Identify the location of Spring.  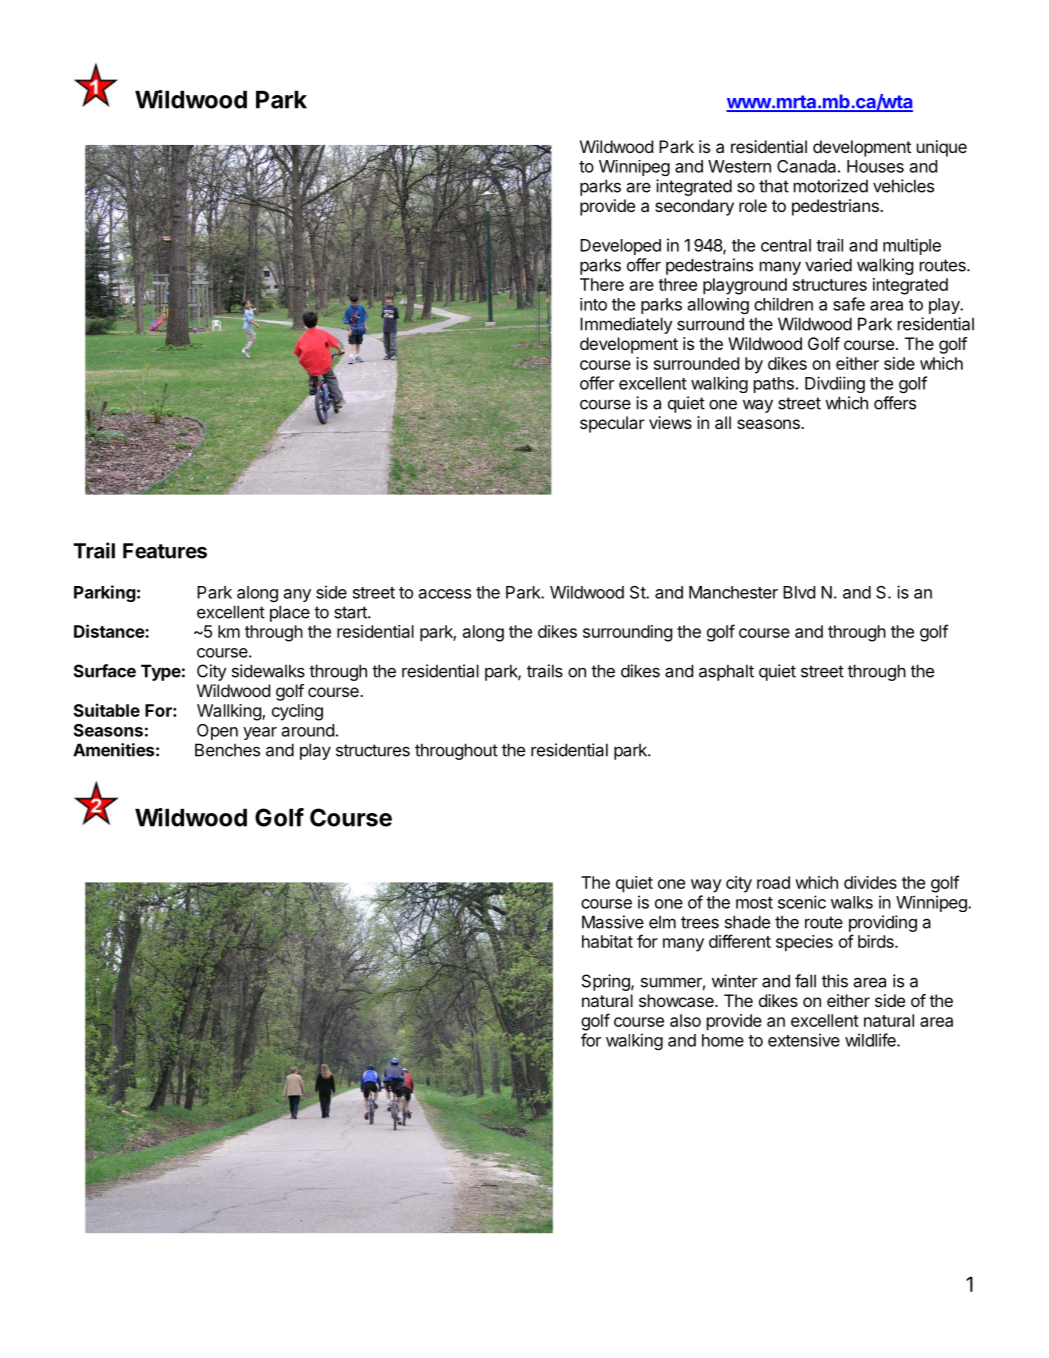
(607, 982).
